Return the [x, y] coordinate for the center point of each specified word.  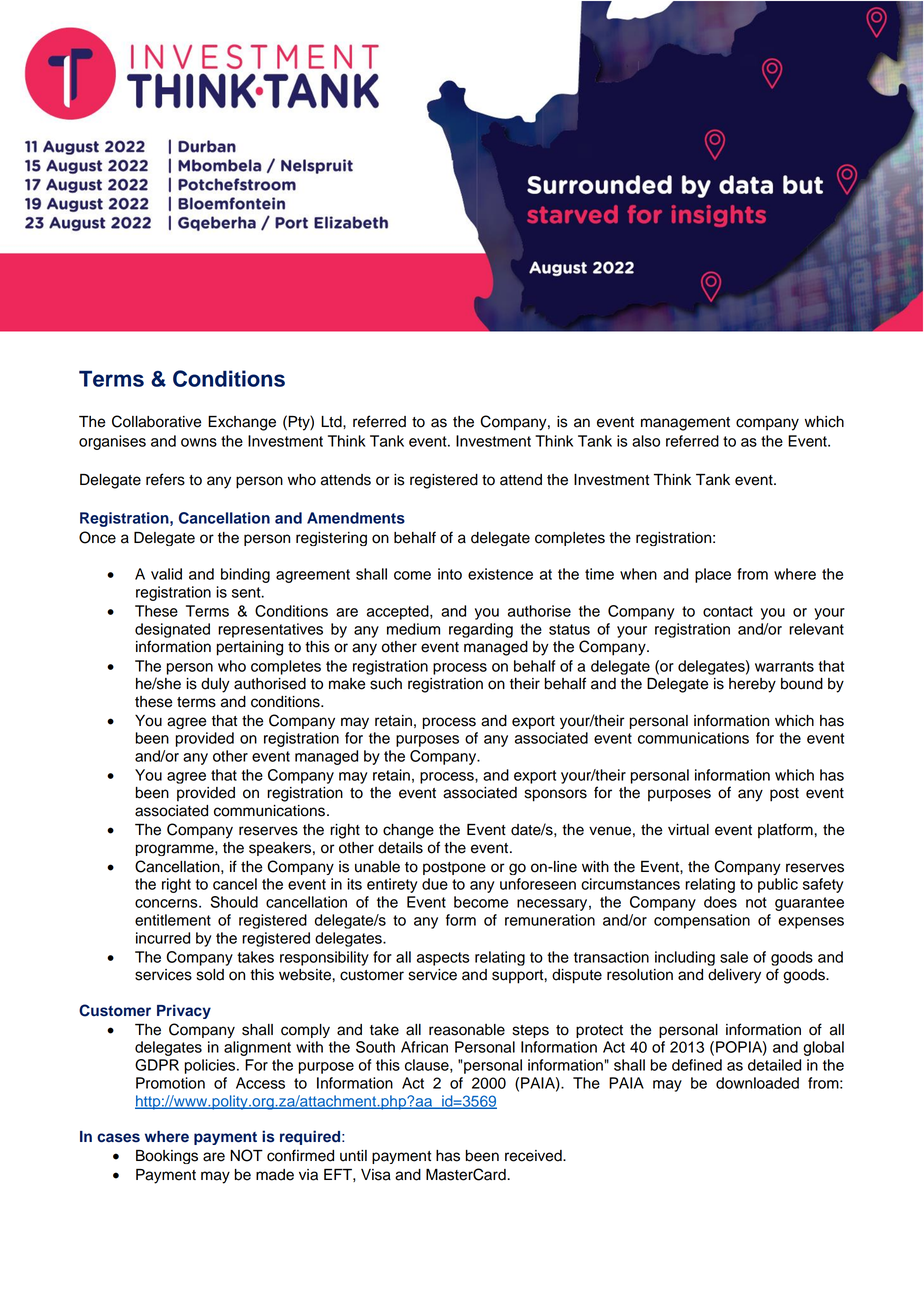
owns [199, 442]
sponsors [556, 795]
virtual [688, 830]
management [685, 424]
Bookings [167, 1157]
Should [234, 902]
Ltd [332, 422]
